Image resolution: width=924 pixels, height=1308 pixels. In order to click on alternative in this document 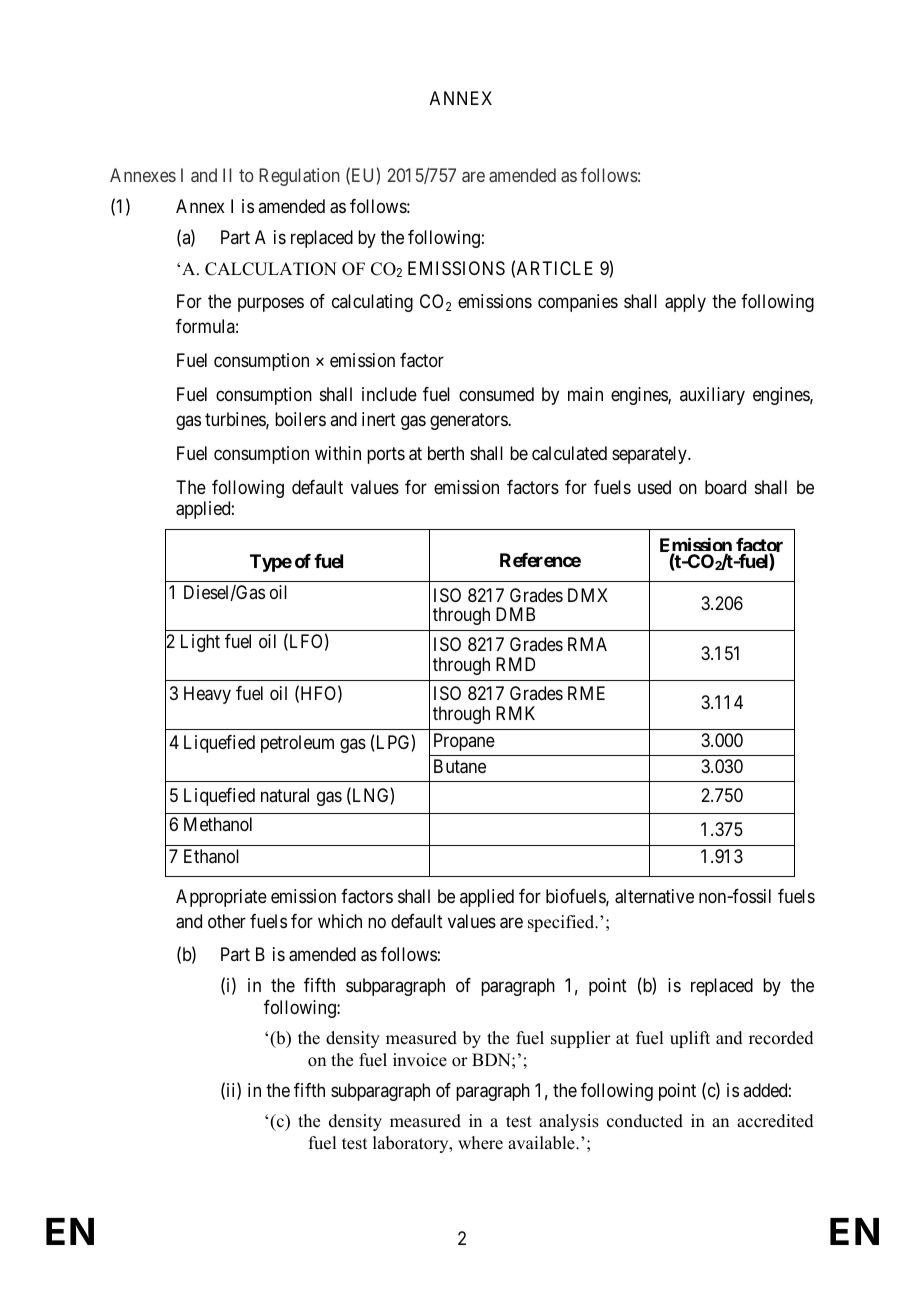, I will do `click(654, 896)`.
